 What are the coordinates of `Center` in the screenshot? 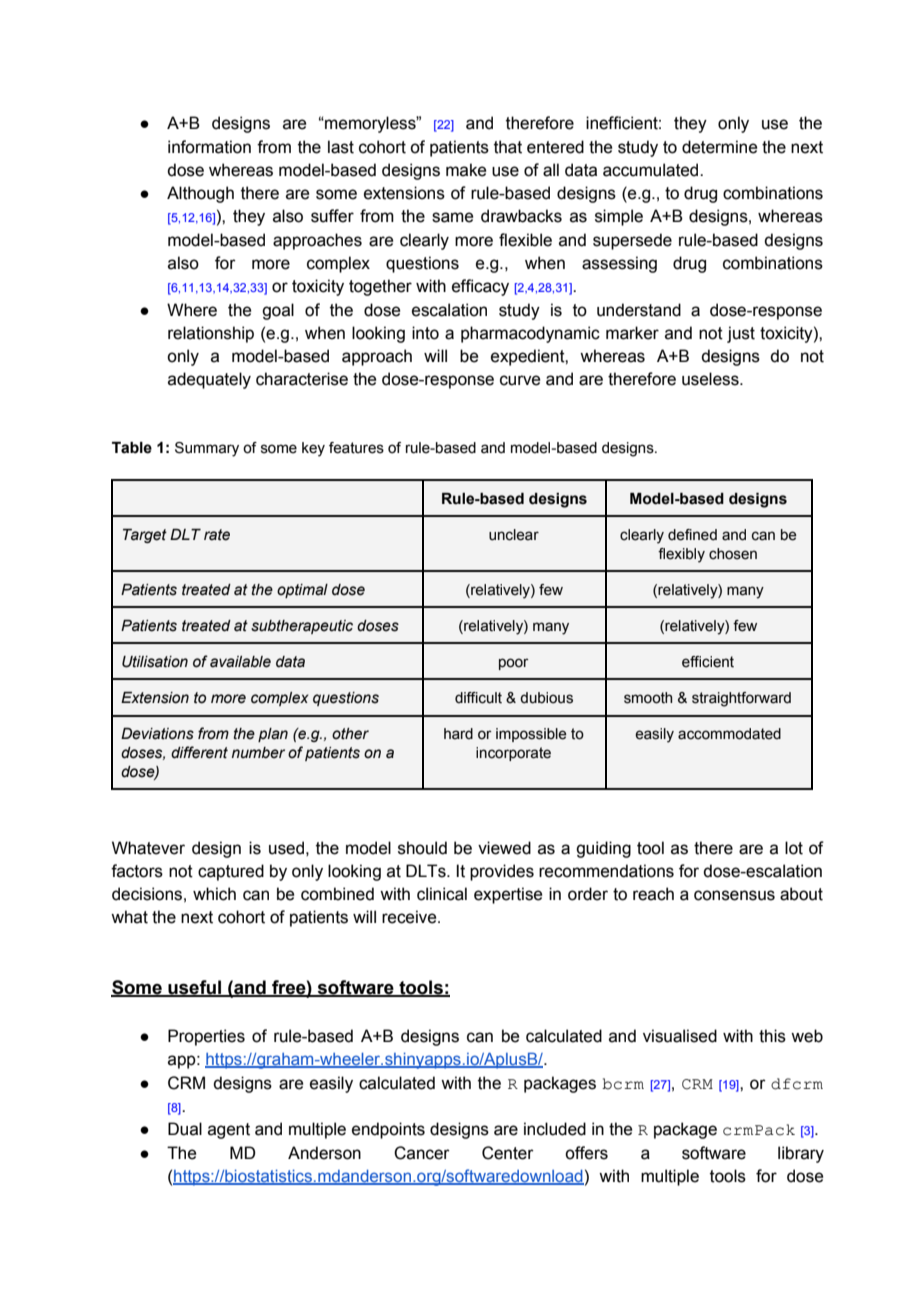 It's located at (508, 1153).
